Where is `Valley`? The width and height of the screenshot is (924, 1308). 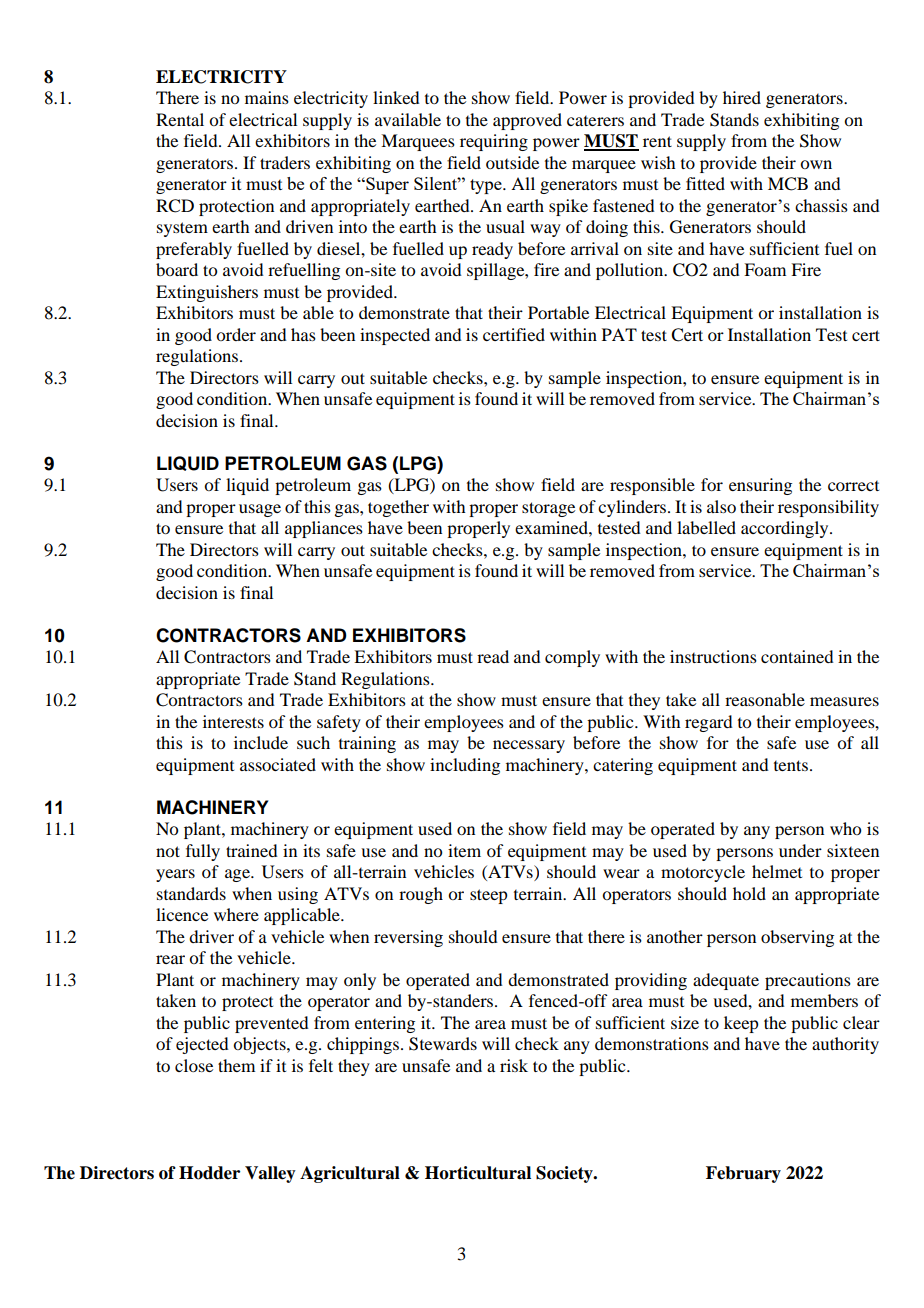 Valley is located at coordinates (270, 1174).
